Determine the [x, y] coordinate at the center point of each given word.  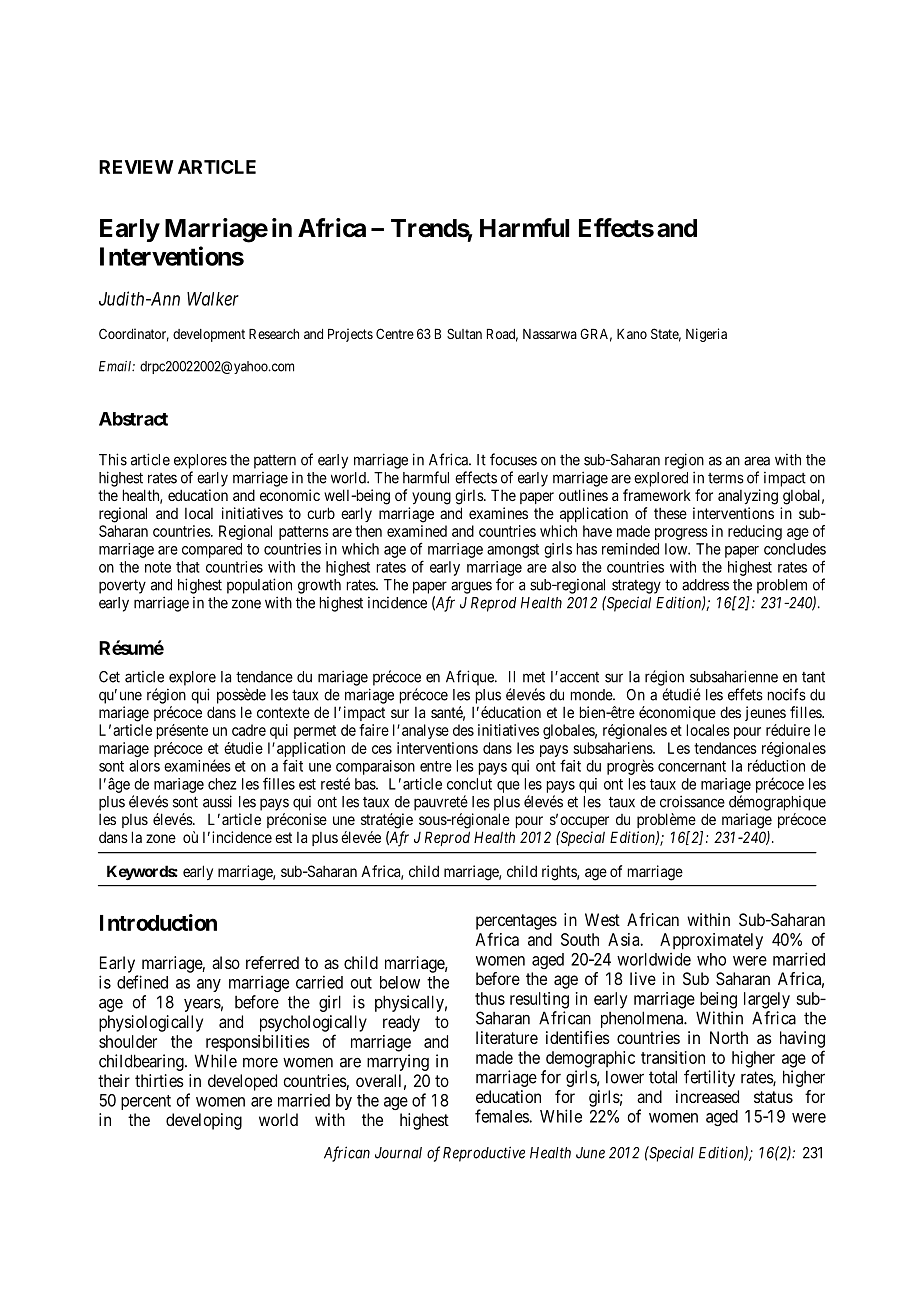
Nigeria [706, 335]
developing [204, 1121]
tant [813, 677]
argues [471, 587]
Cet [109, 677]
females [502, 1116]
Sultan [464, 333]
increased [707, 1096]
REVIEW [136, 167]
